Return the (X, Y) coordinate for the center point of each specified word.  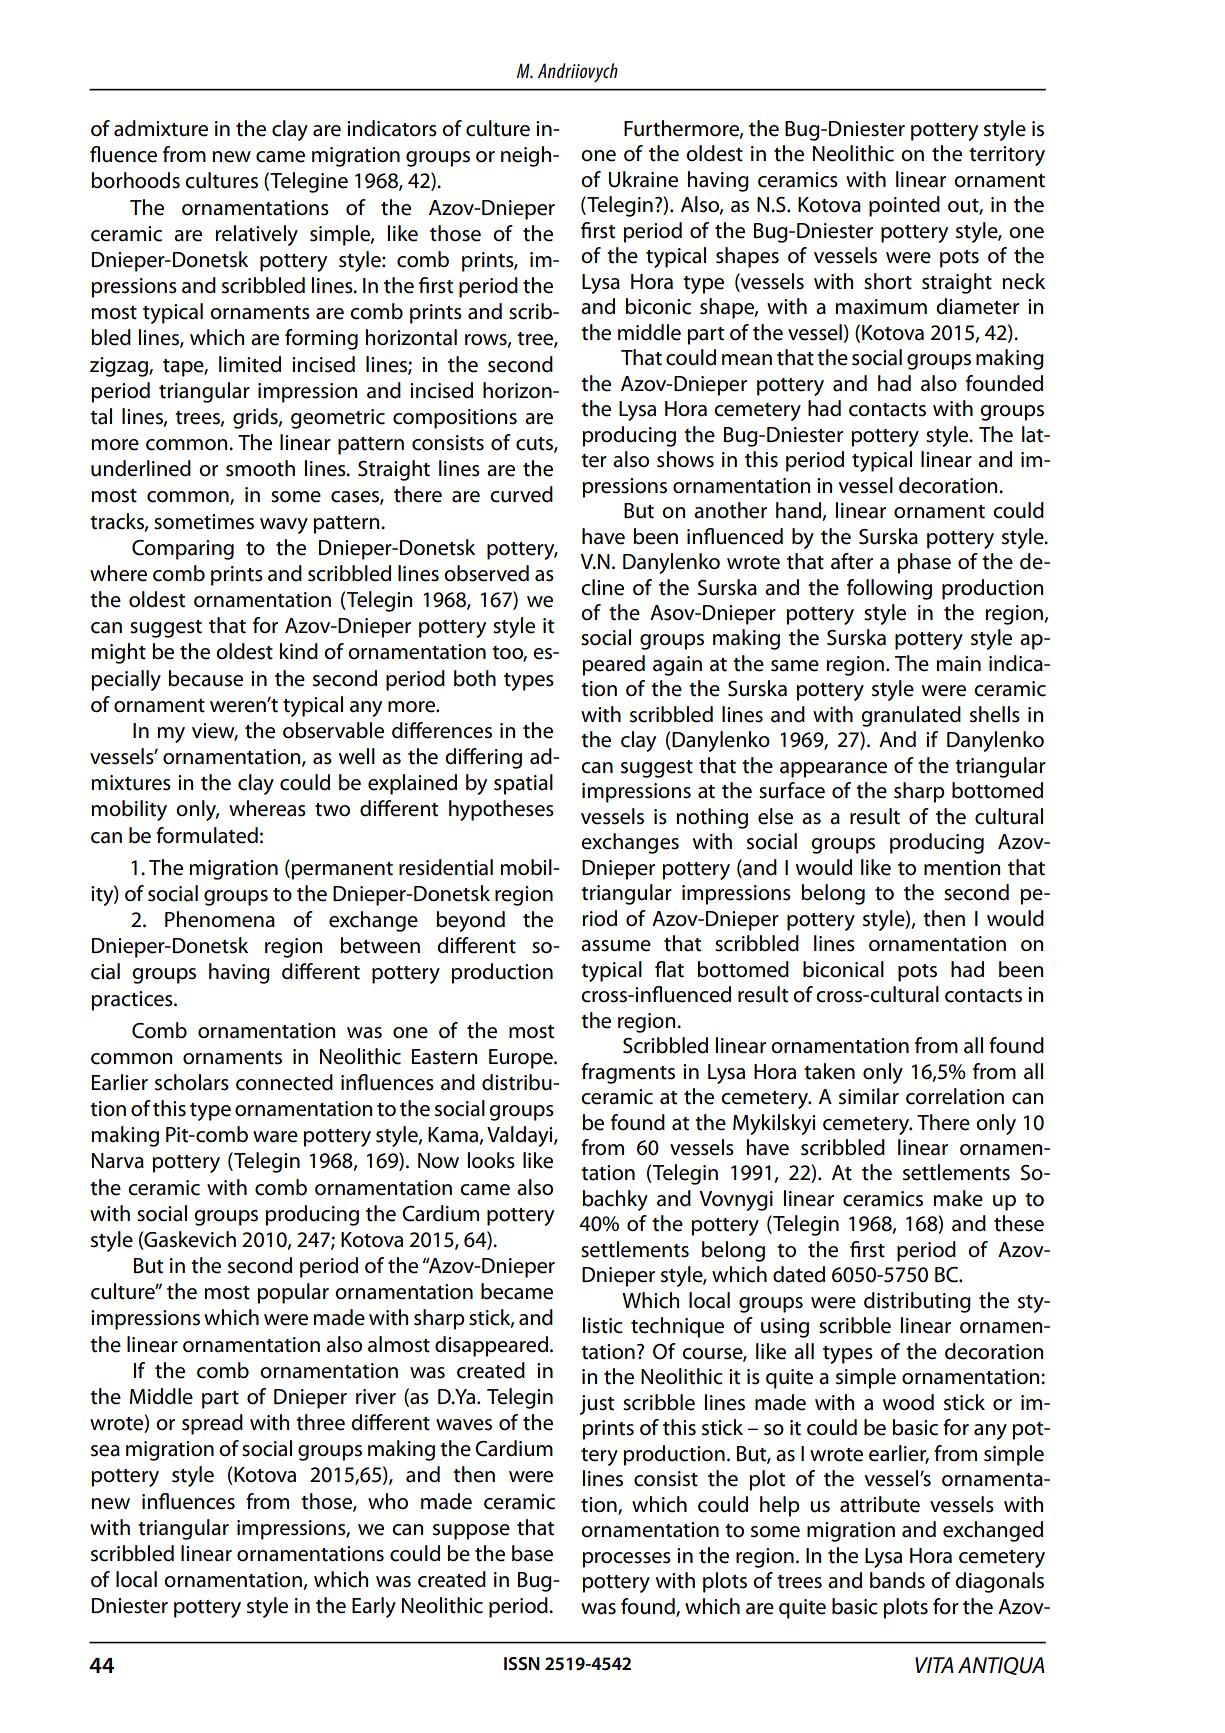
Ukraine (643, 179)
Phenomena (220, 919)
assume (616, 946)
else (775, 816)
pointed (904, 206)
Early (374, 1607)
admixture (161, 128)
